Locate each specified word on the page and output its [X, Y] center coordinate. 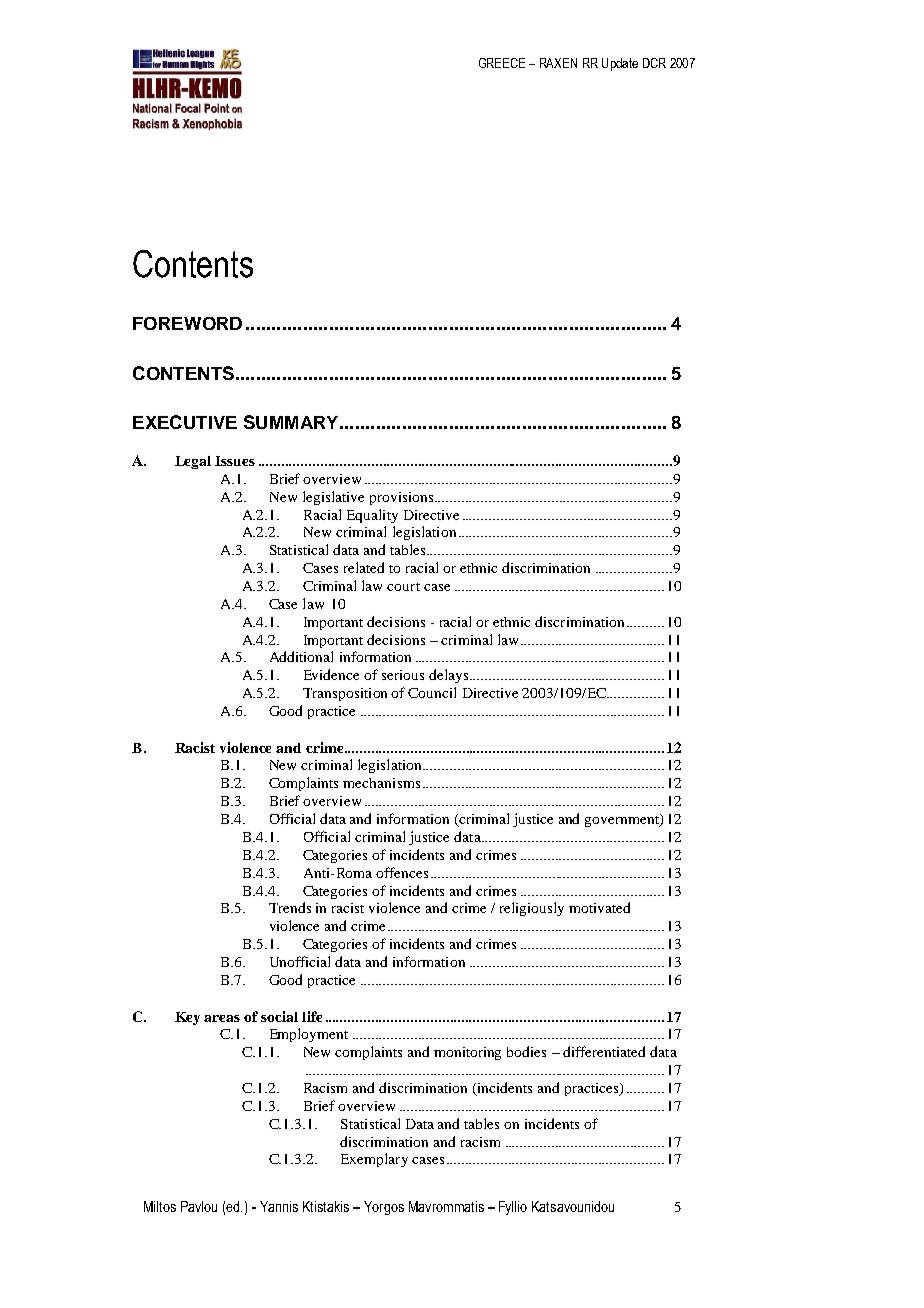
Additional [301, 656]
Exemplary [374, 1160]
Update [620, 64]
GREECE [502, 63]
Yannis [279, 1206]
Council [432, 692]
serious [403, 675]
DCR [654, 63]
